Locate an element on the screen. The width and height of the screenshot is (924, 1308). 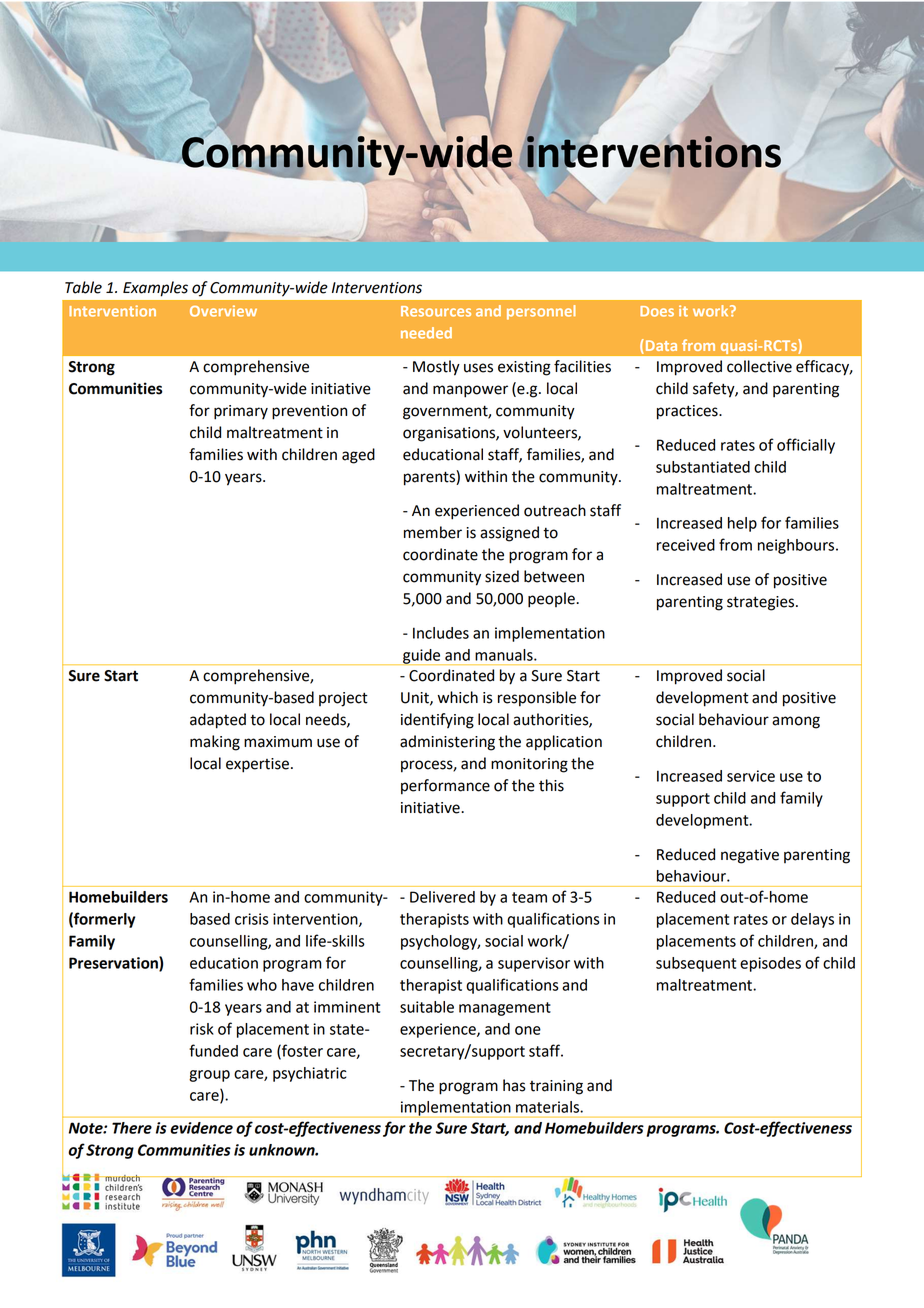
performance is located at coordinates (445, 787).
